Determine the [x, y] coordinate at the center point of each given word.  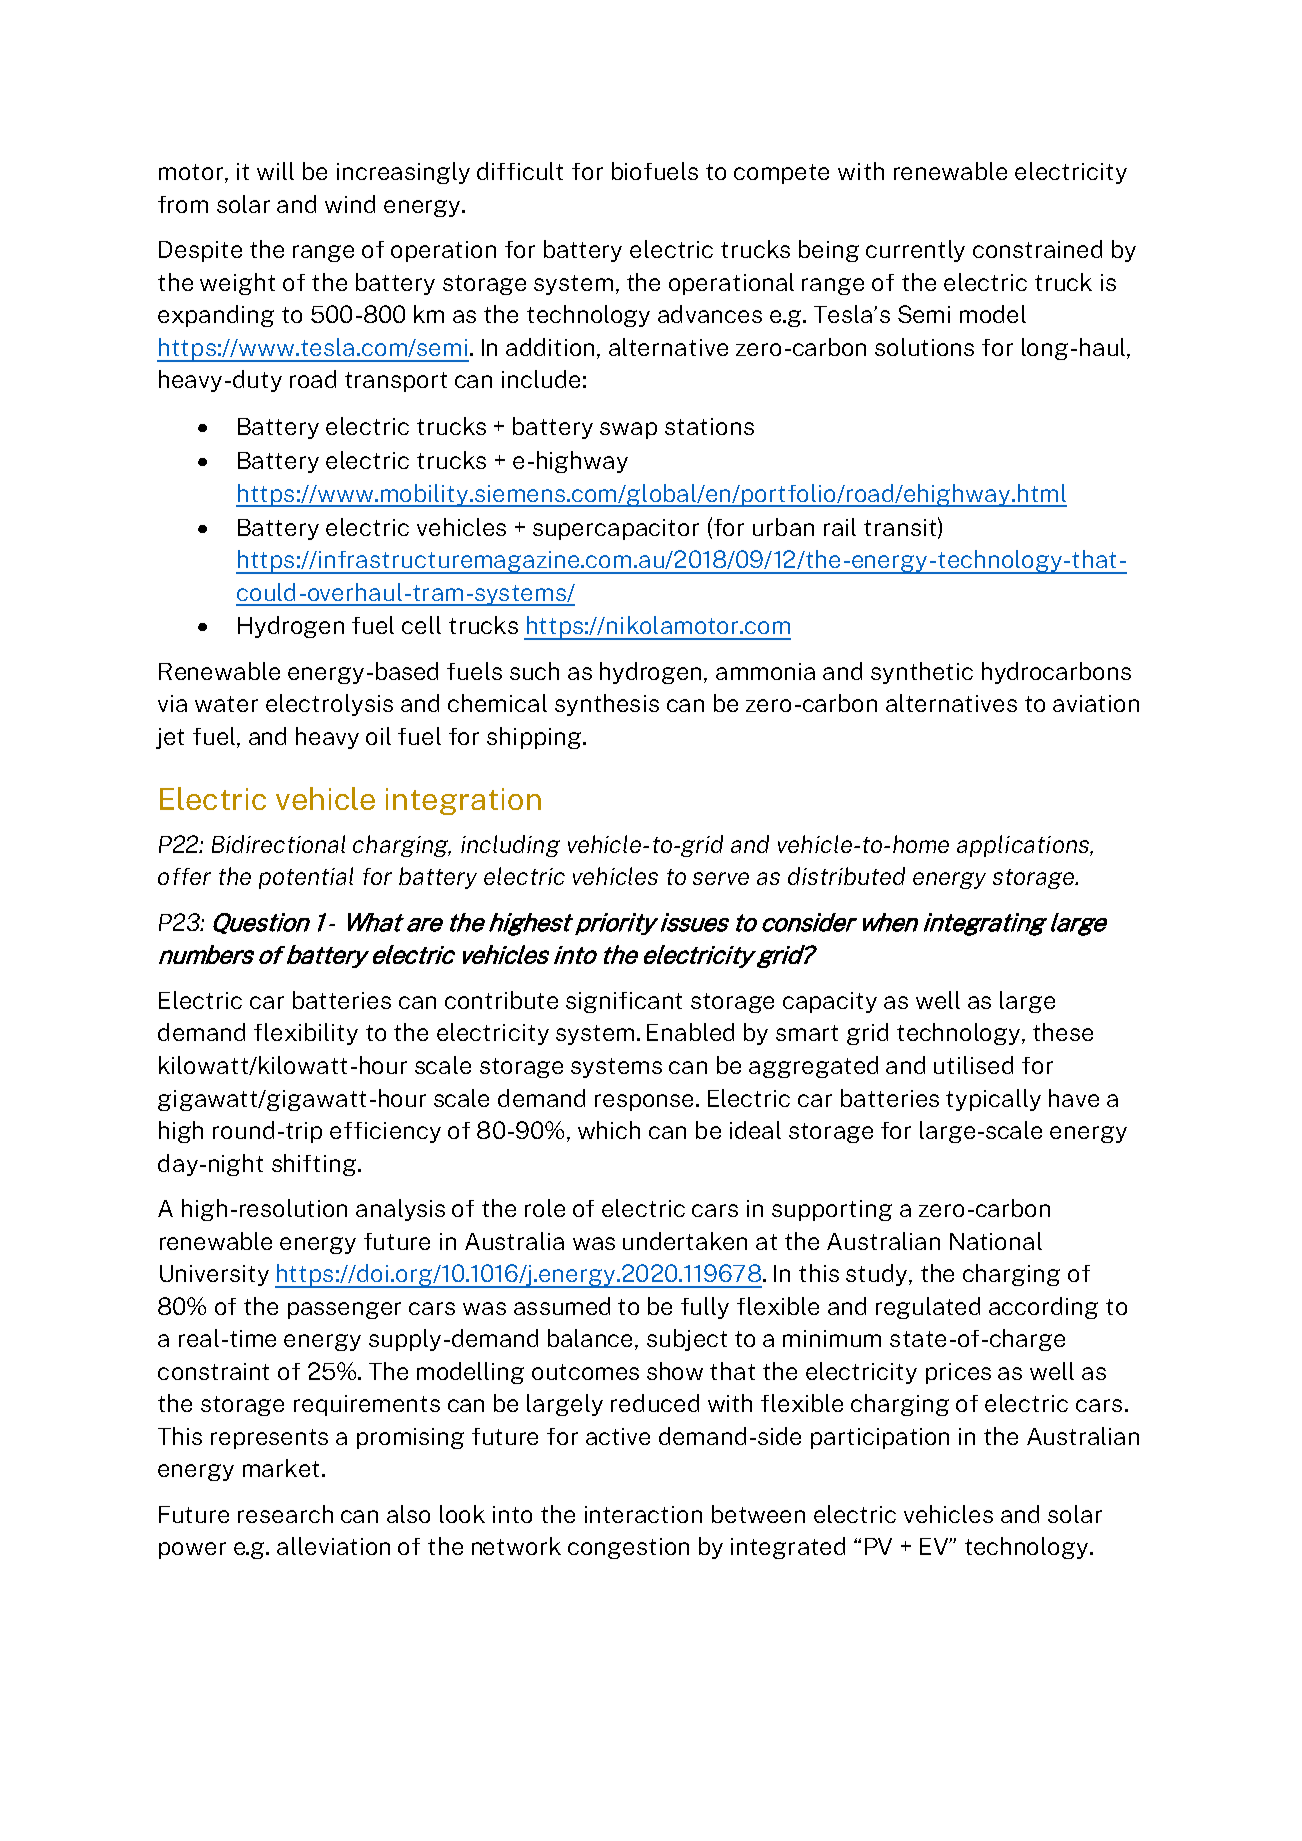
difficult [520, 171]
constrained [1037, 249]
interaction [643, 1514]
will [275, 171]
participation [880, 1438]
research [285, 1514]
